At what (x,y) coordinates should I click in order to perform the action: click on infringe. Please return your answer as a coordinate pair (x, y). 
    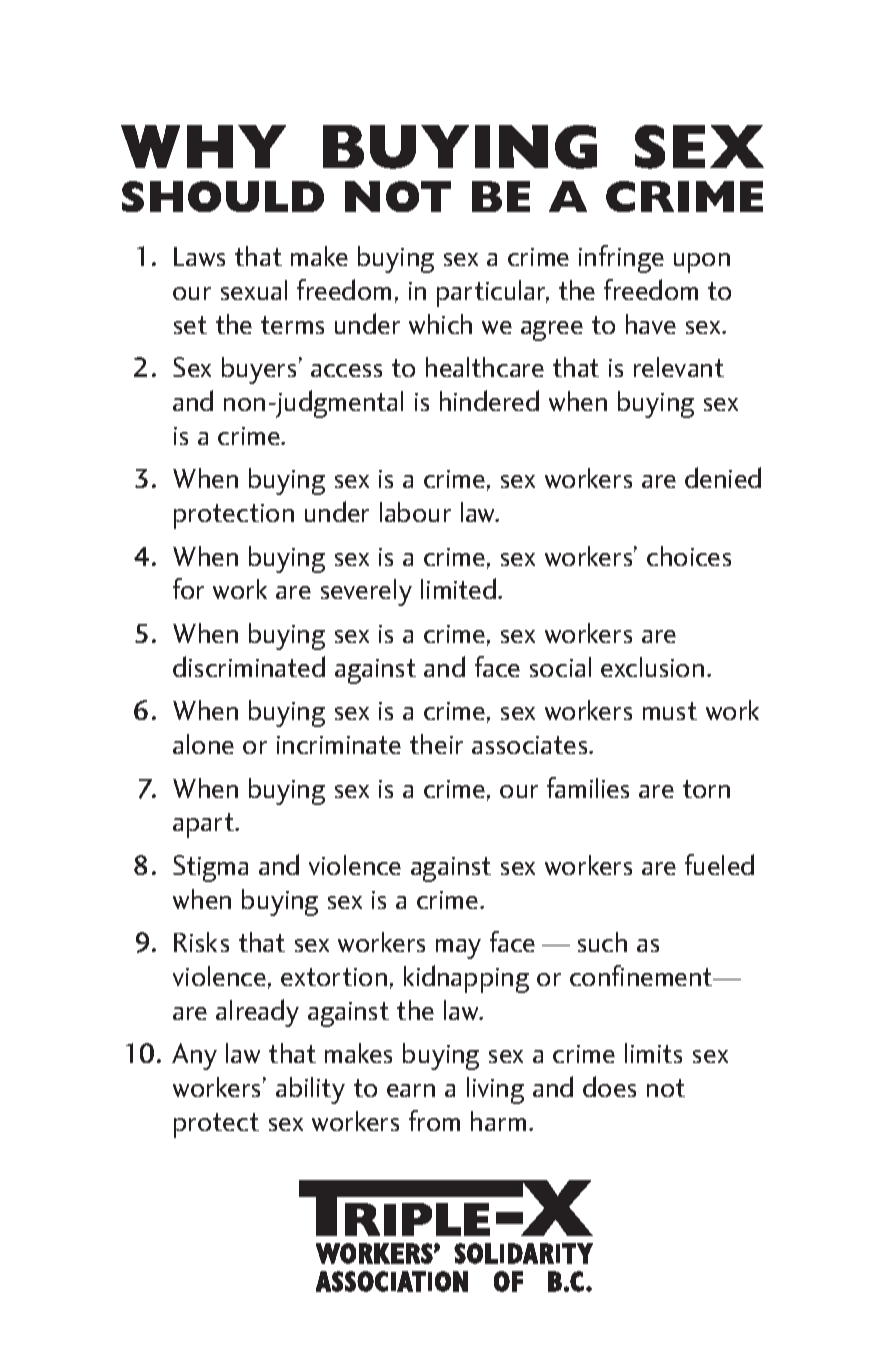
    Looking at the image, I should click on (621, 259).
